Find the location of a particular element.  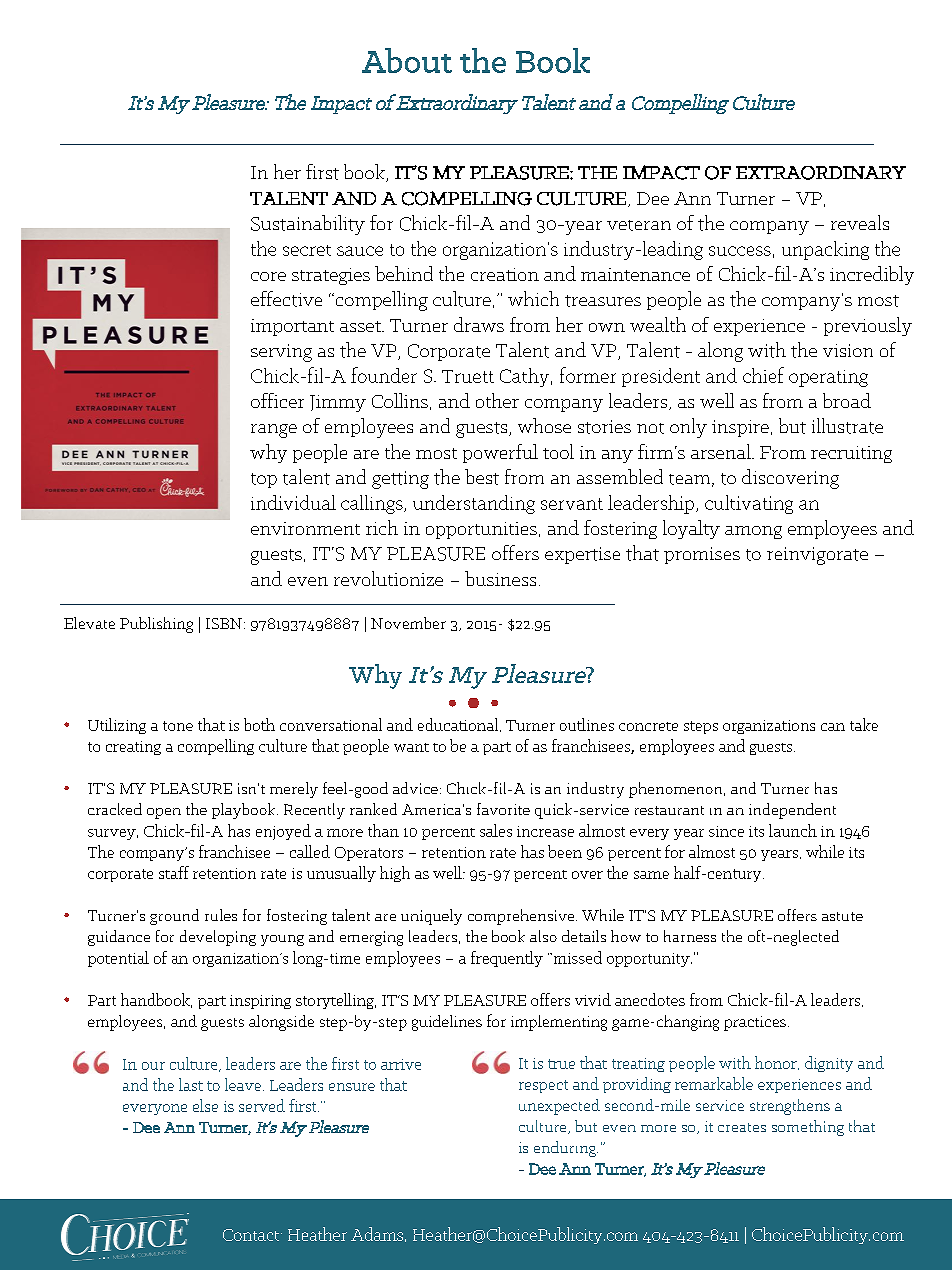

reveals is located at coordinates (860, 222).
